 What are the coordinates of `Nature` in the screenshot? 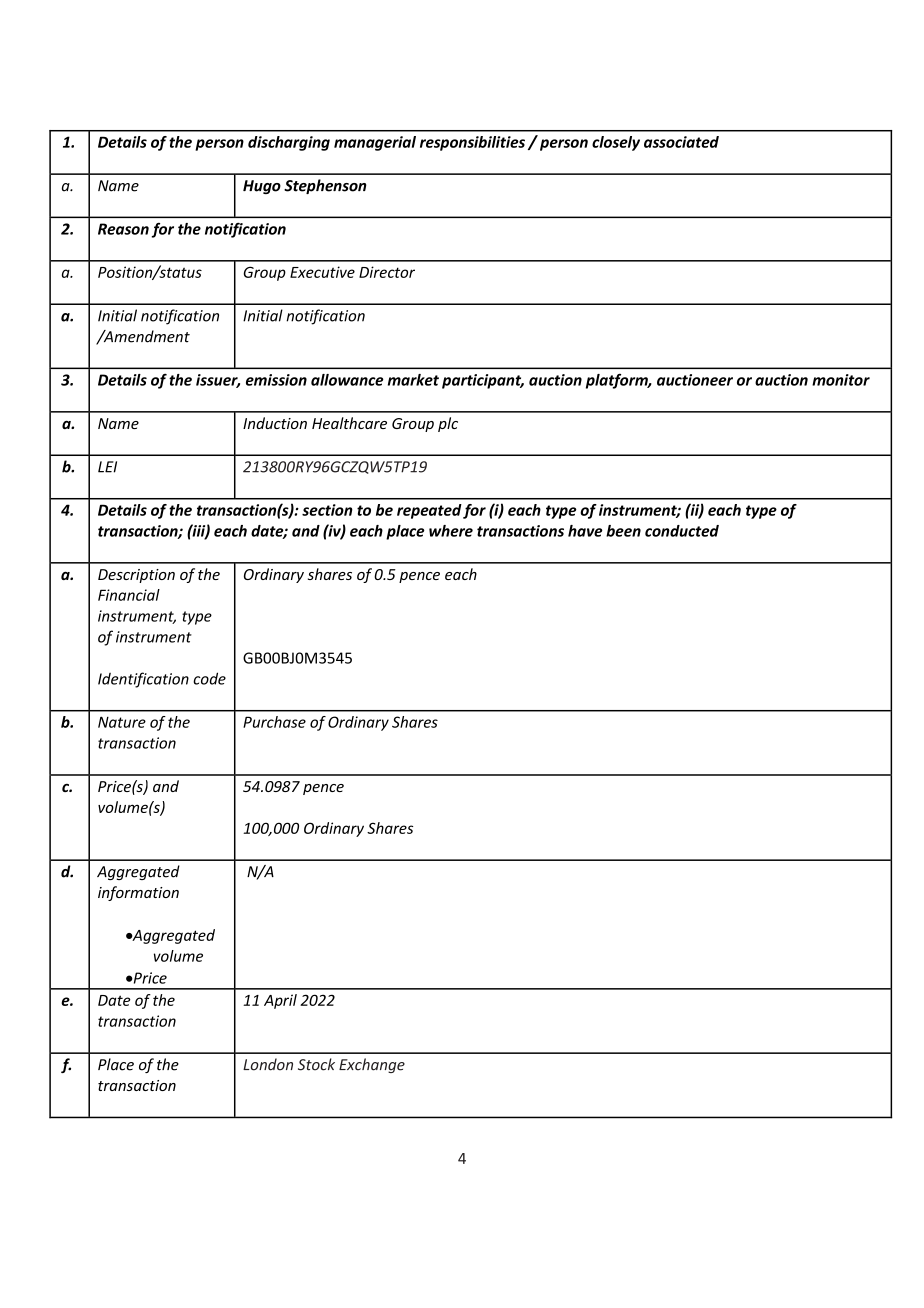 It's located at (122, 722).
